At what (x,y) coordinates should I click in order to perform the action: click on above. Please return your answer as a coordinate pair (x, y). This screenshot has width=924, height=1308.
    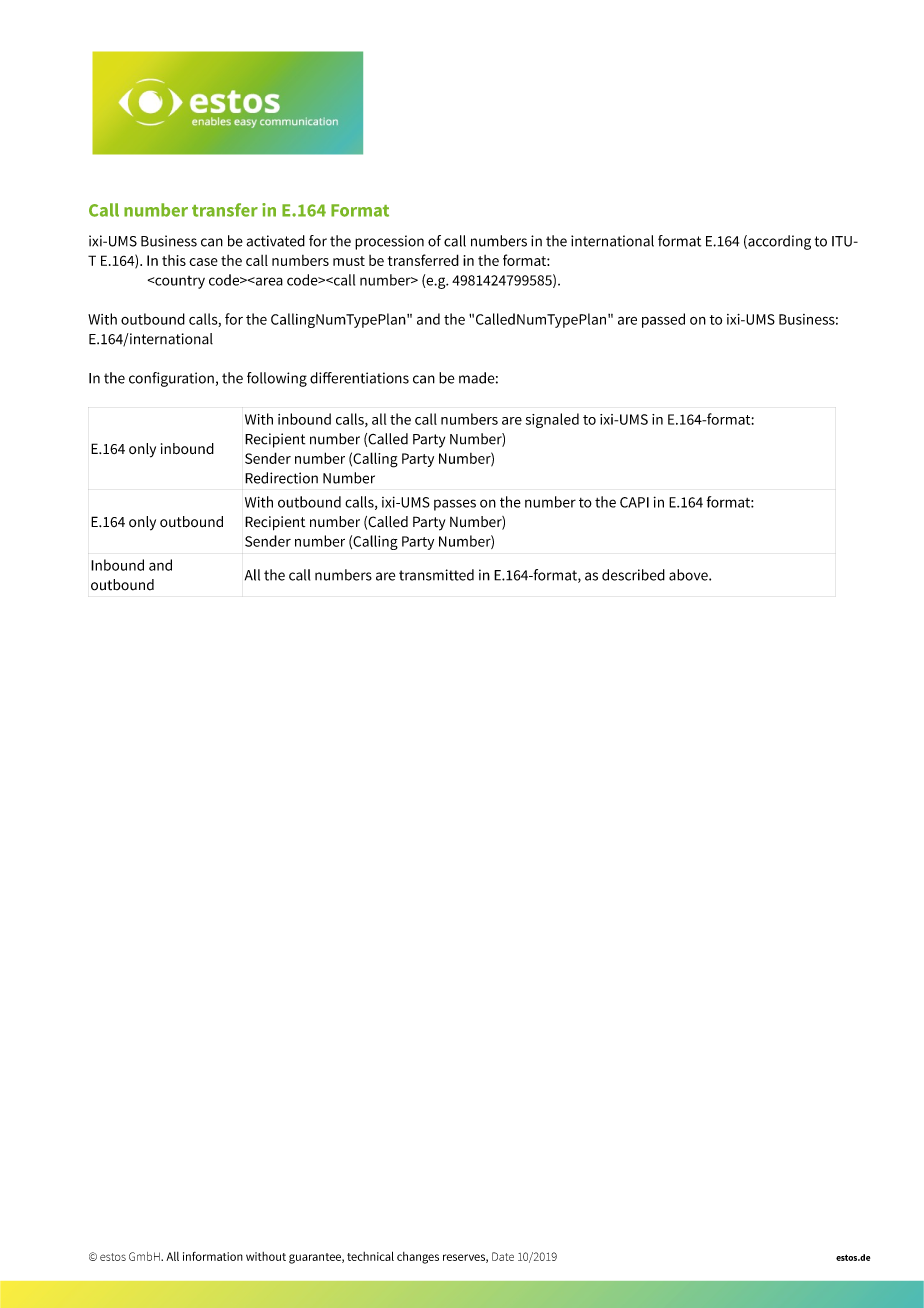
    Looking at the image, I should click on (689, 575).
